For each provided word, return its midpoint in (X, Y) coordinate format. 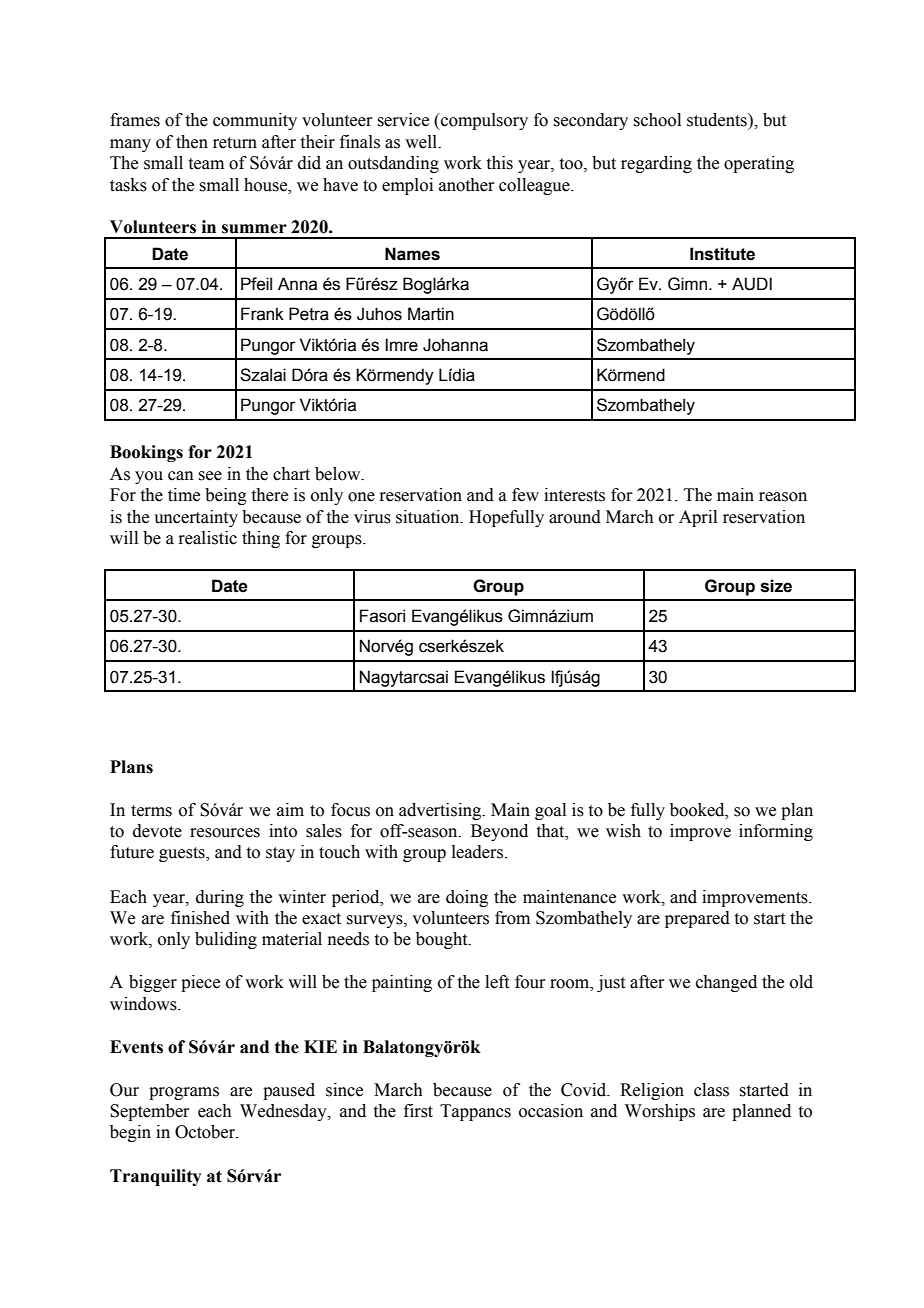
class (711, 1090)
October (206, 1132)
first (418, 1111)
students (718, 120)
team (206, 164)
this (500, 163)
